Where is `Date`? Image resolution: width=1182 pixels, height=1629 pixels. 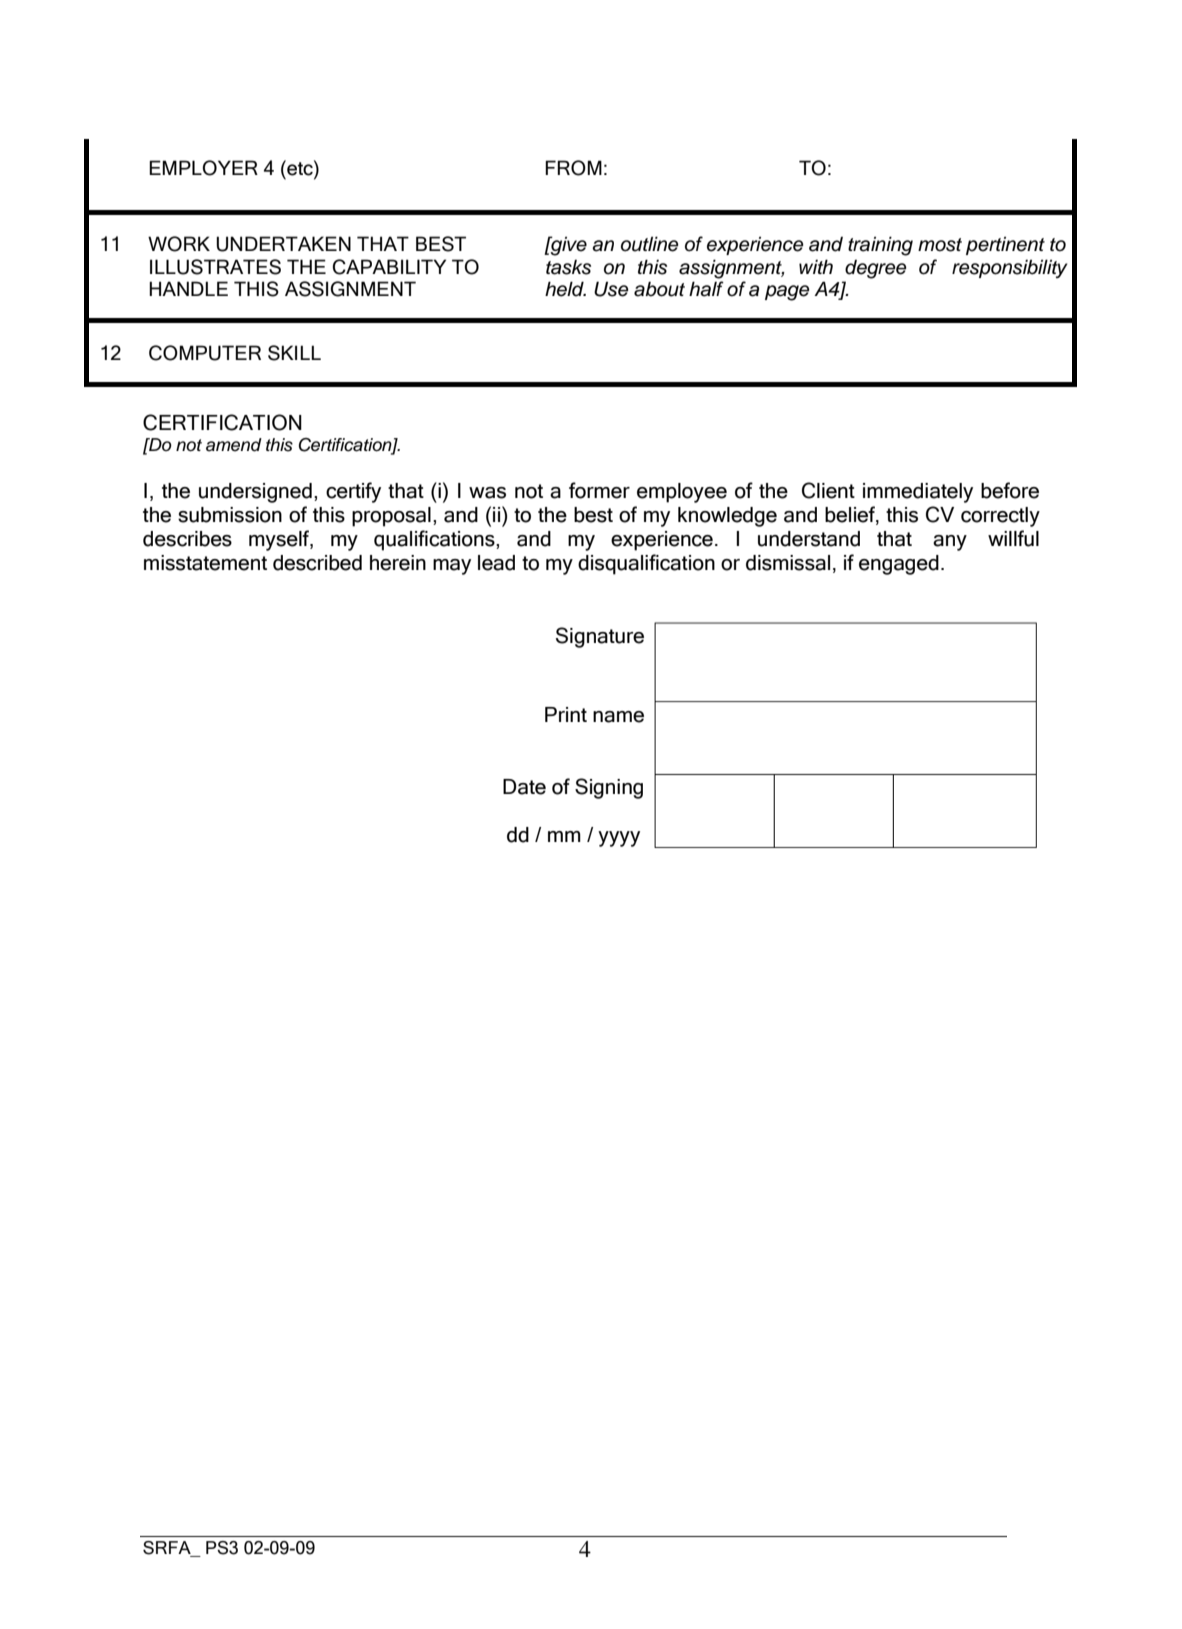
Date is located at coordinates (524, 787).
